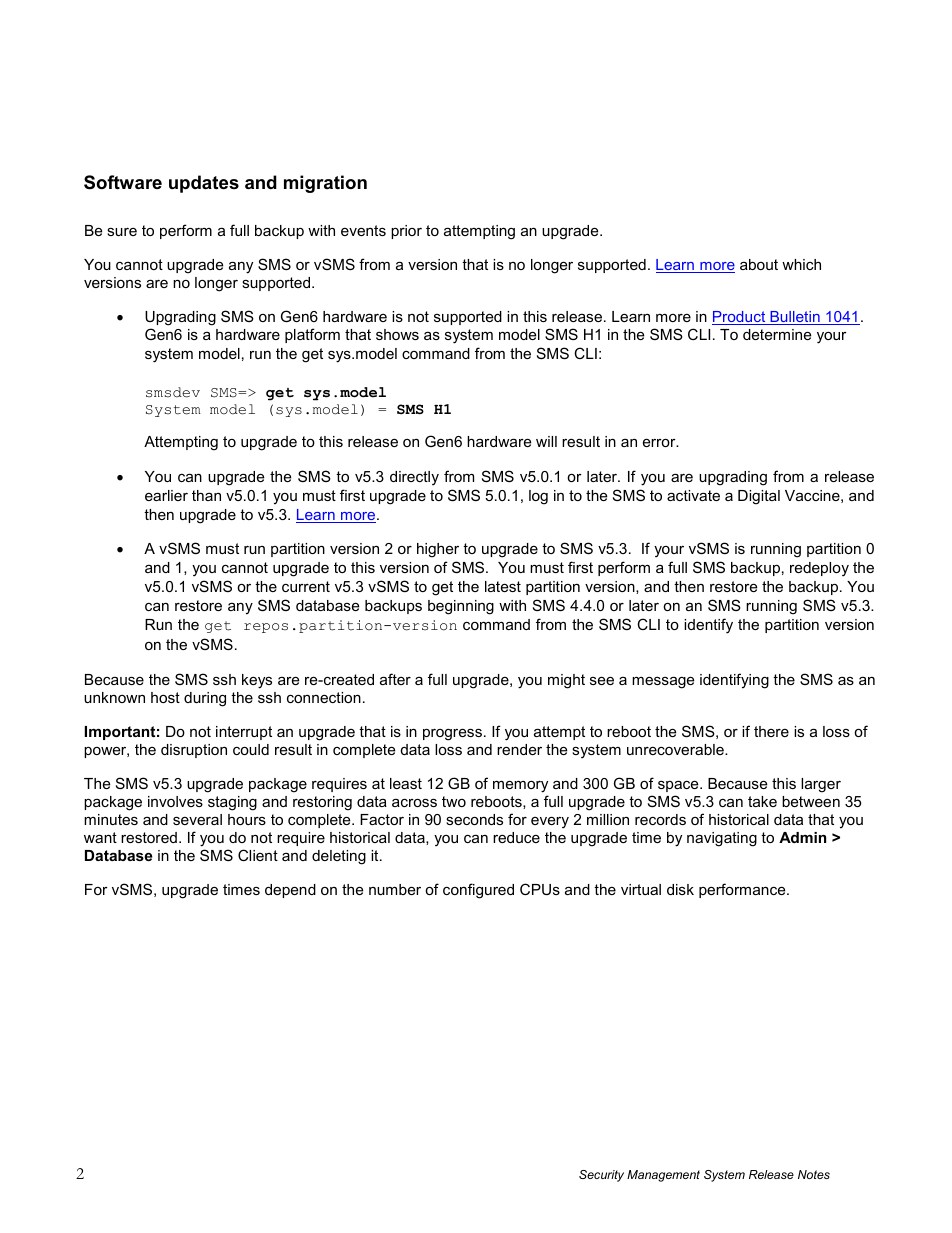  Describe the element at coordinates (165, 697) in the screenshot. I see `host` at that location.
